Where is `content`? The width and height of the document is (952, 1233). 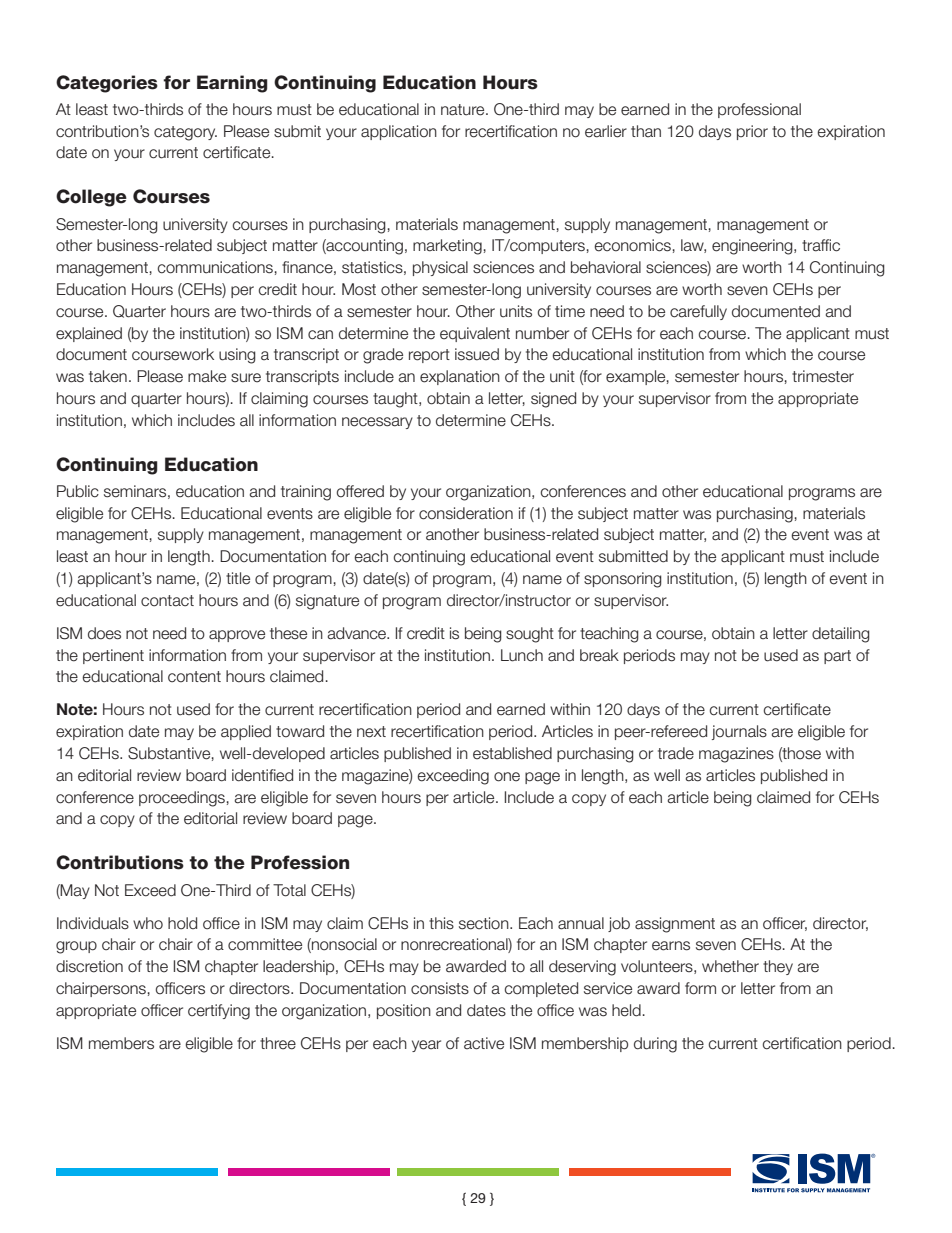 content is located at coordinates (194, 677).
